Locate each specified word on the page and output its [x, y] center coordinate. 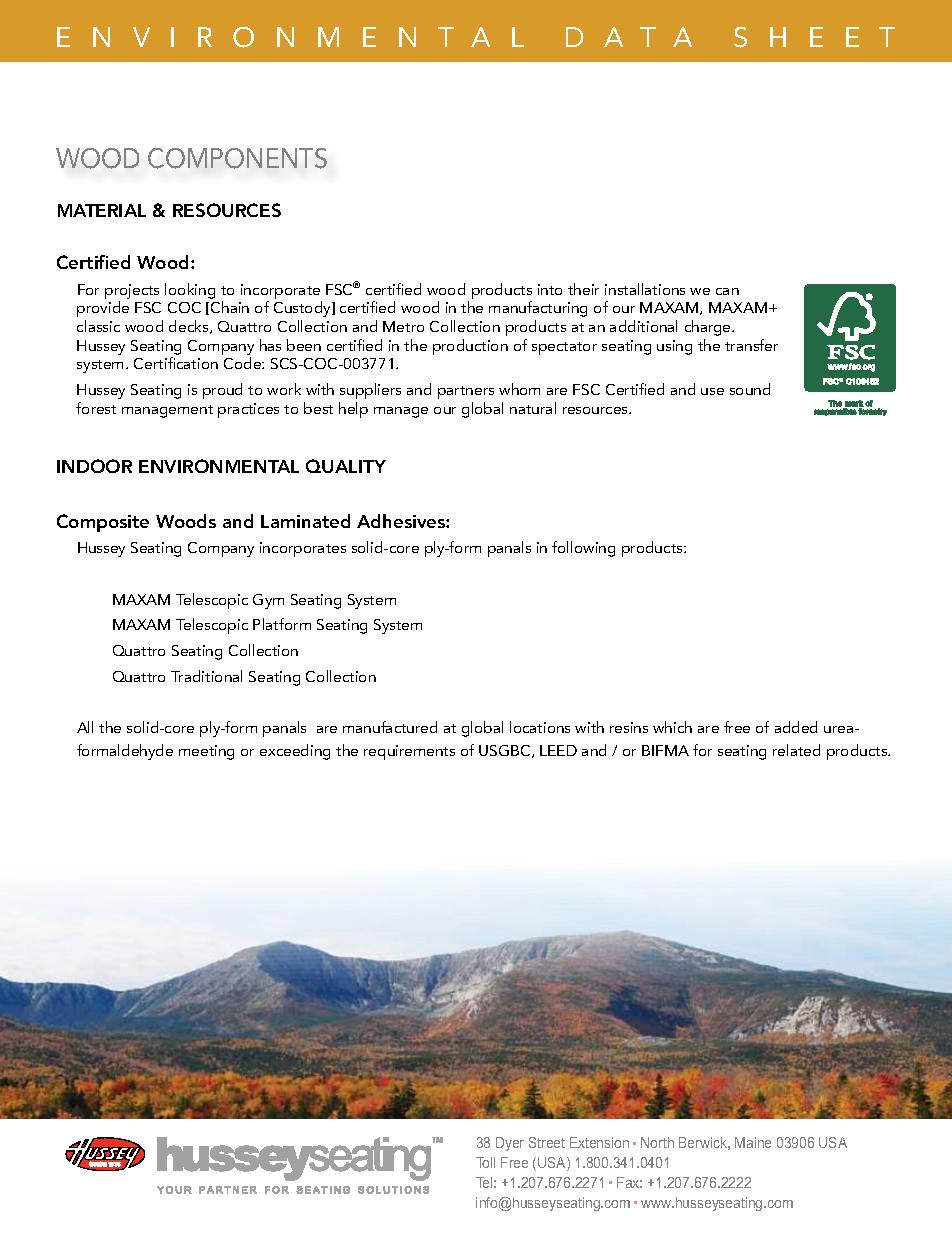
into [550, 289]
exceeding [295, 752]
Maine [753, 1142]
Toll [485, 1162]
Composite [103, 523]
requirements [409, 752]
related [796, 750]
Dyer [510, 1144]
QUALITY [346, 466]
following [583, 549]
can [727, 291]
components [237, 158]
